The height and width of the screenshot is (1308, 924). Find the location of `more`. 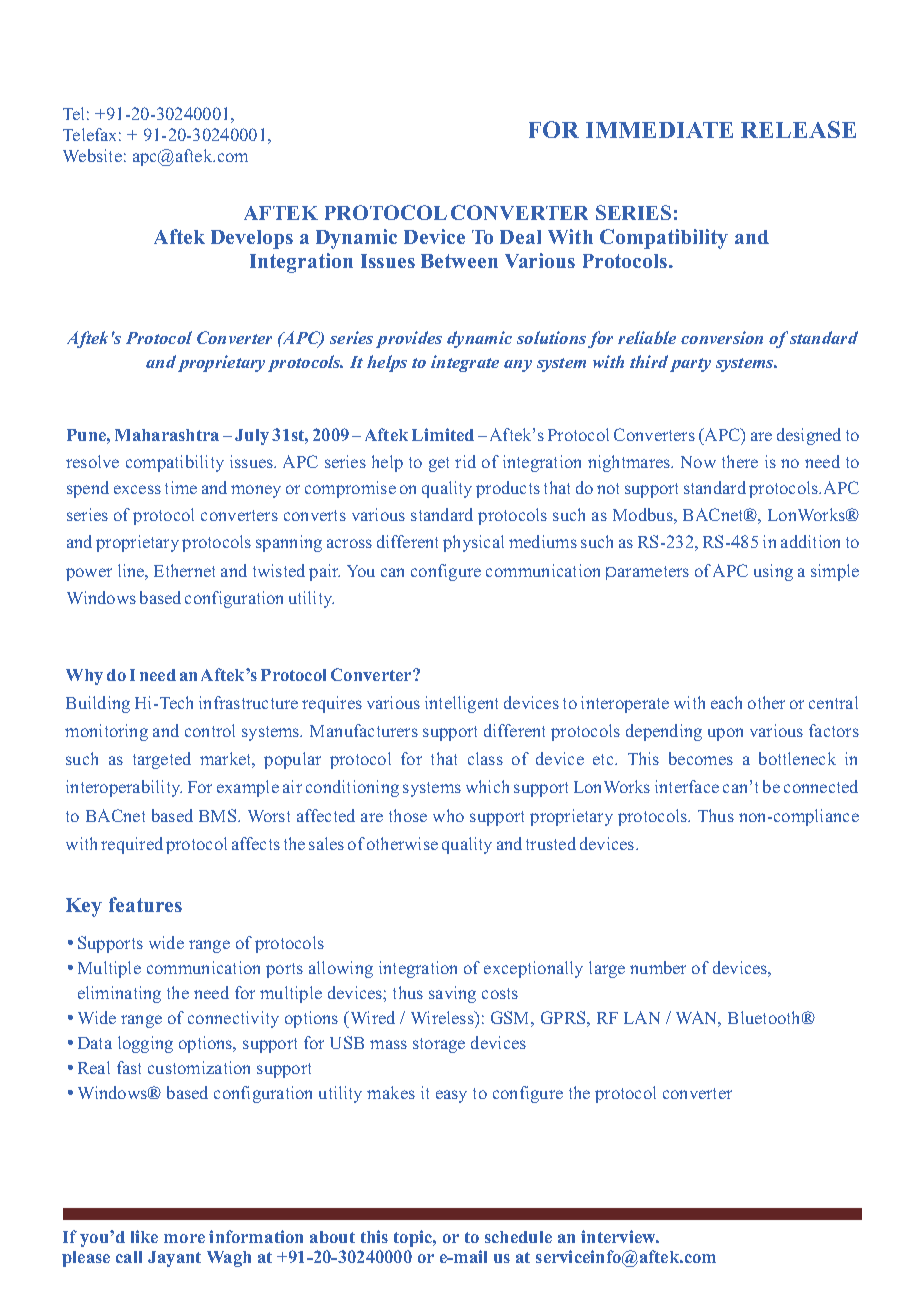

more is located at coordinates (184, 1238).
